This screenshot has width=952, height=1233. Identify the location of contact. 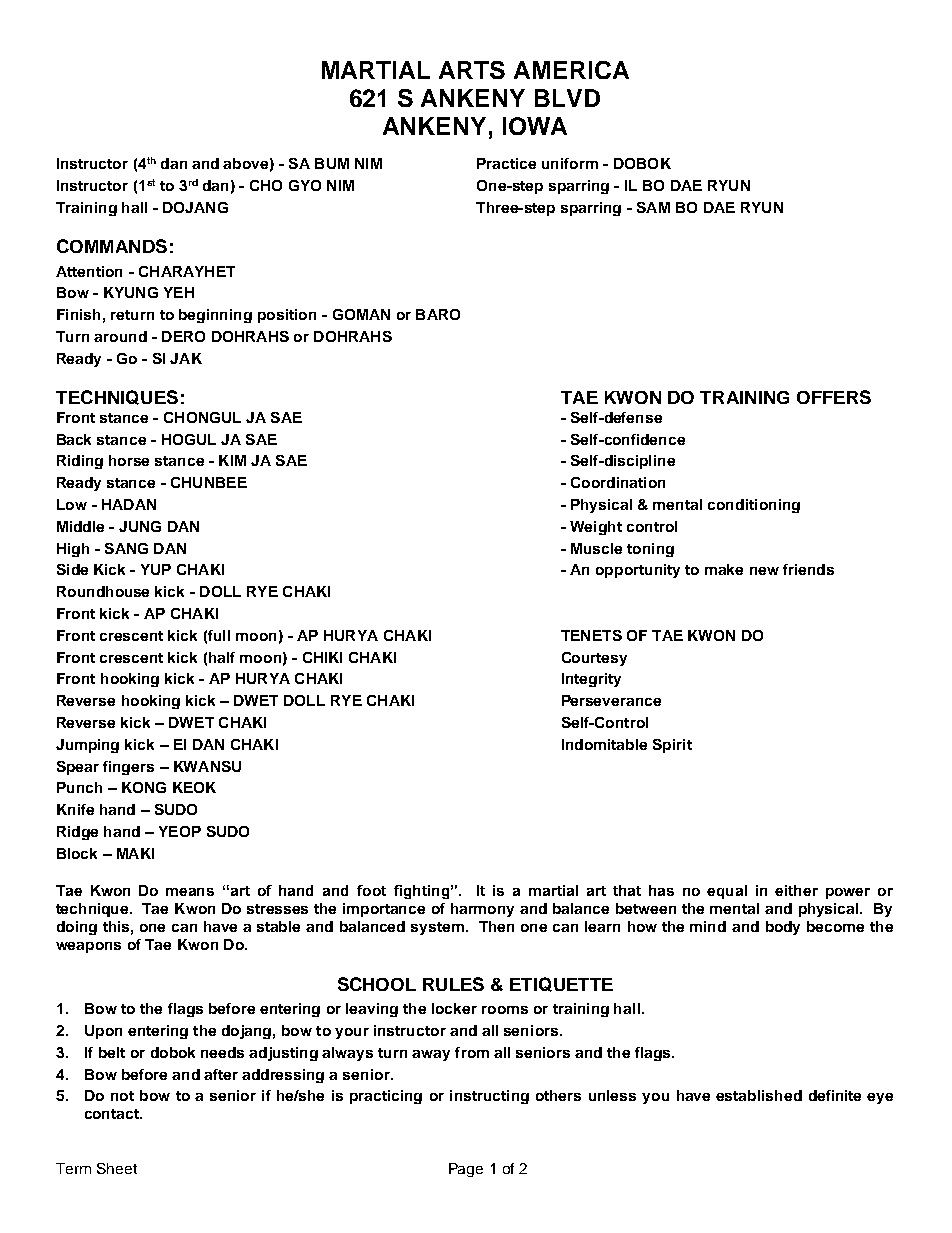
(113, 1114).
